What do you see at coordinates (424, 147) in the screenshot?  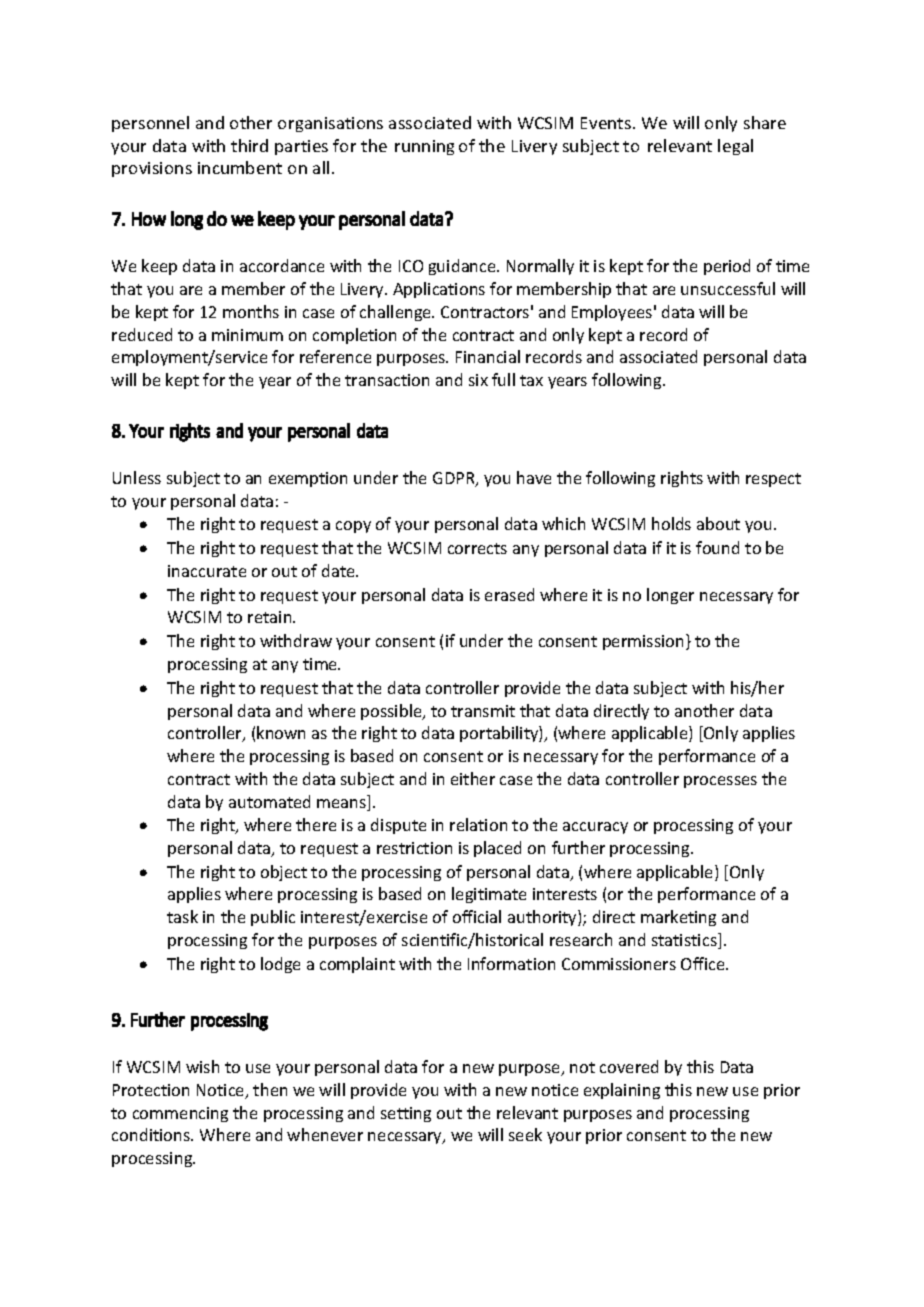 I see `running` at bounding box center [424, 147].
